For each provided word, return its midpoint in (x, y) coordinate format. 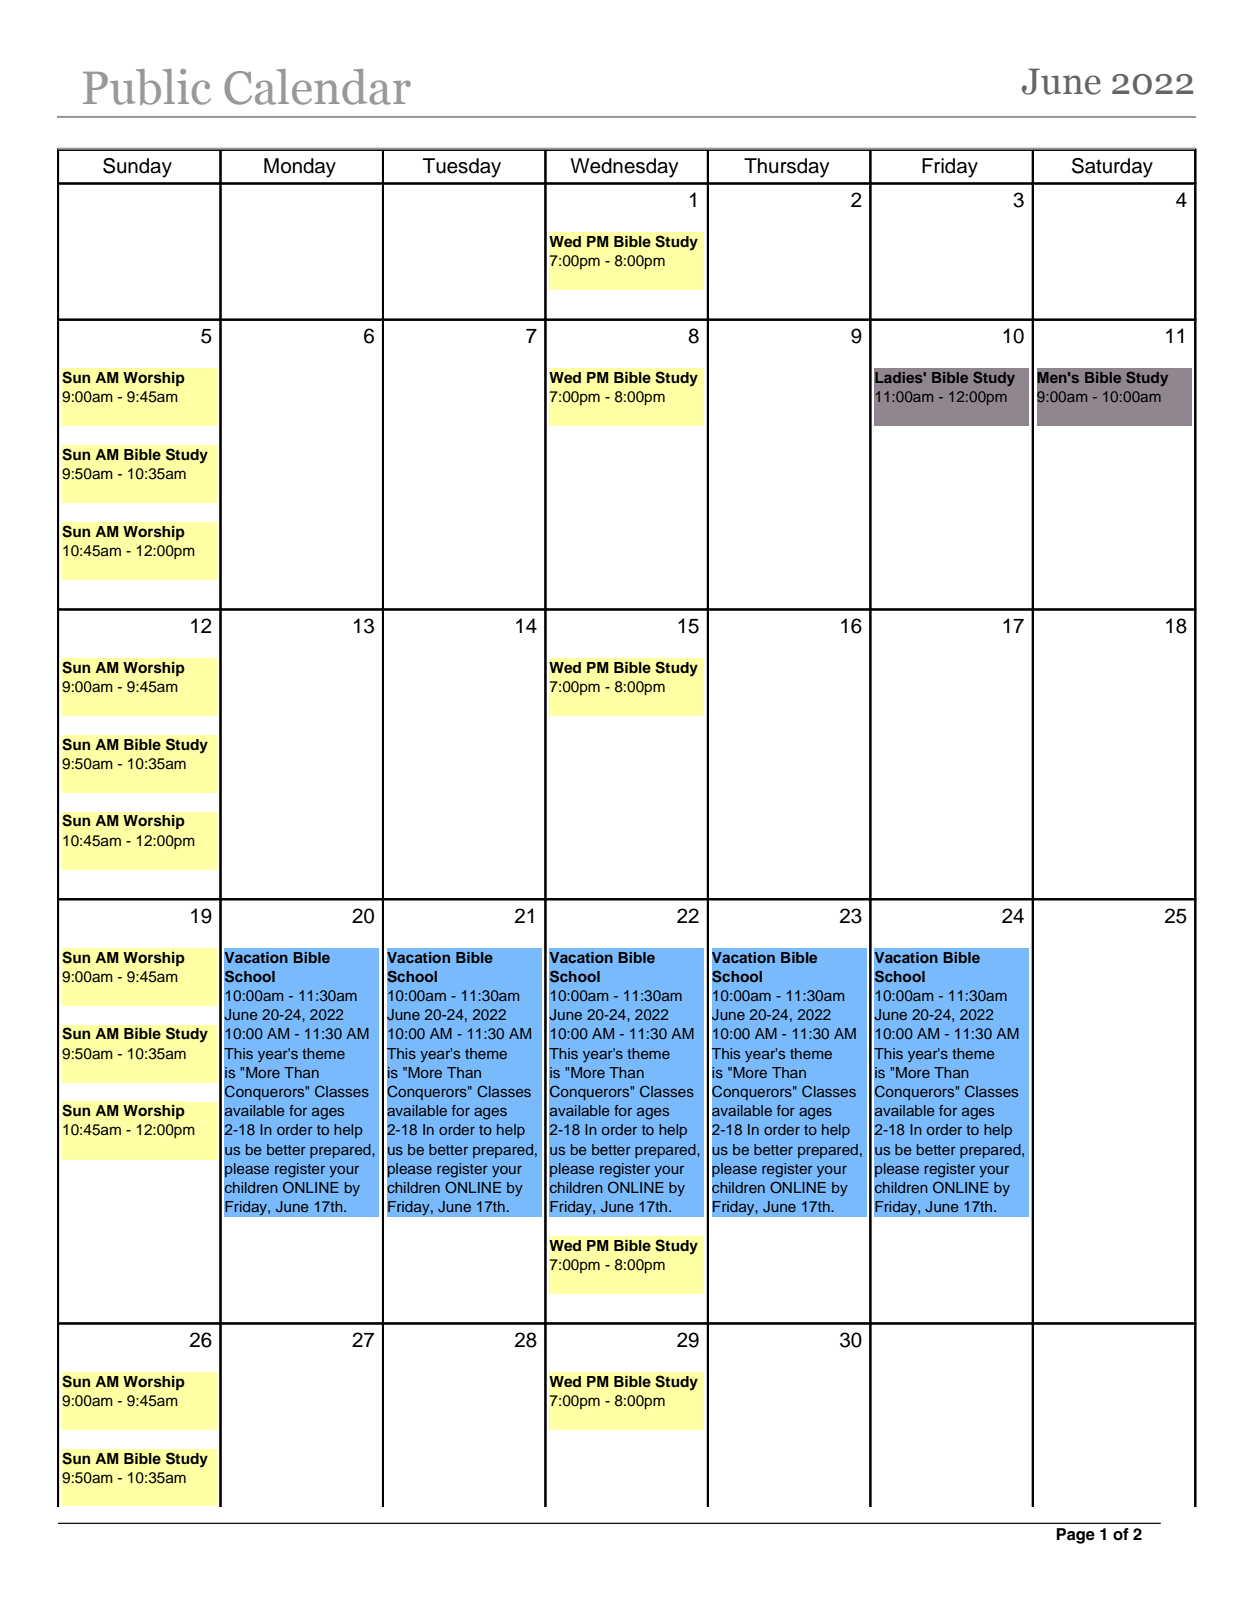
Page (1075, 1536)
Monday (300, 168)
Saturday (1112, 168)
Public (147, 87)
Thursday (787, 168)
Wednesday (624, 168)
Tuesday (462, 168)
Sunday (137, 168)
